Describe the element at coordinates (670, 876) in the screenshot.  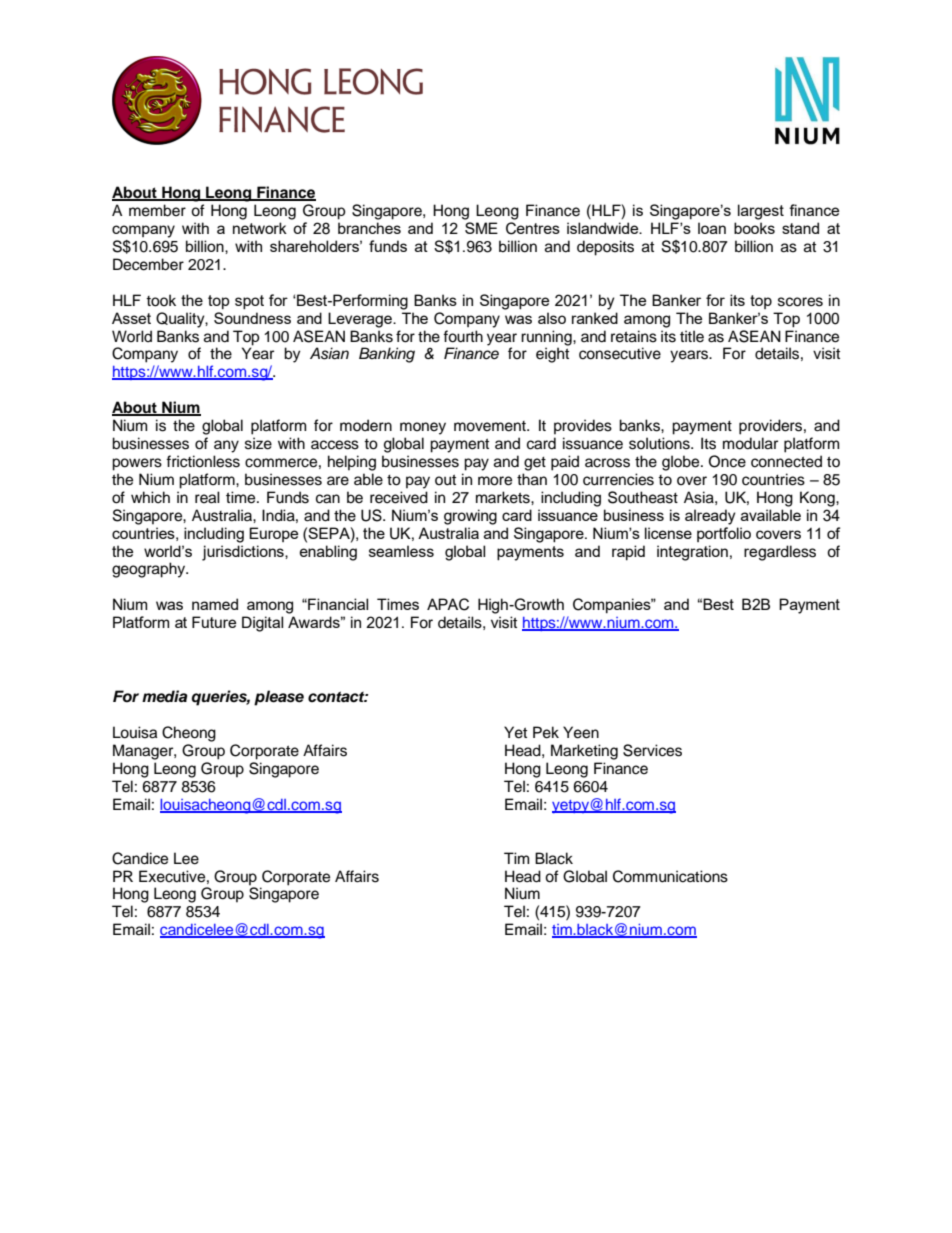
I see `Communications` at that location.
